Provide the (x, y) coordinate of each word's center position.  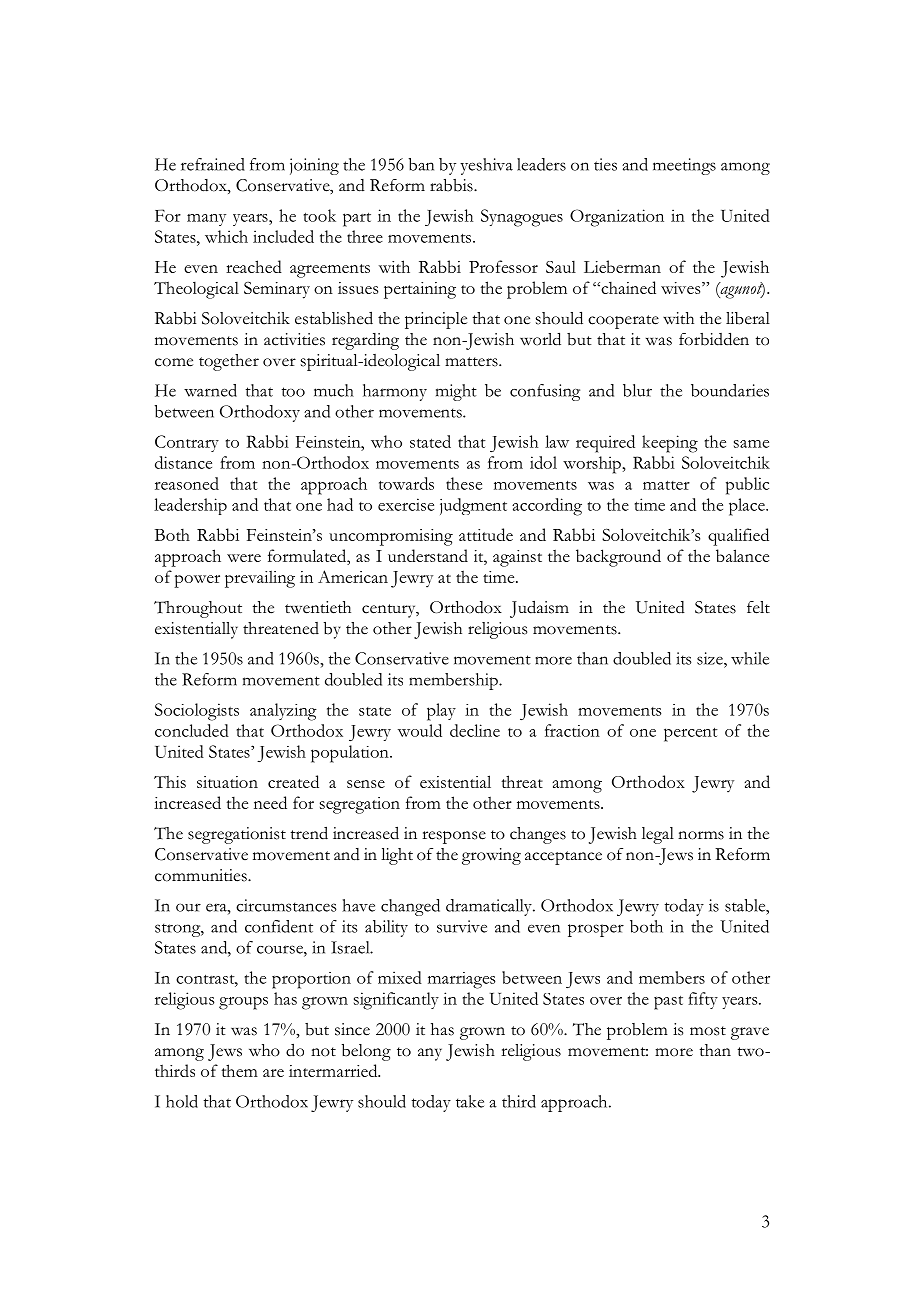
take (470, 1101)
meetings (684, 166)
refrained (213, 164)
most (708, 1031)
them (239, 1070)
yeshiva (486, 166)
